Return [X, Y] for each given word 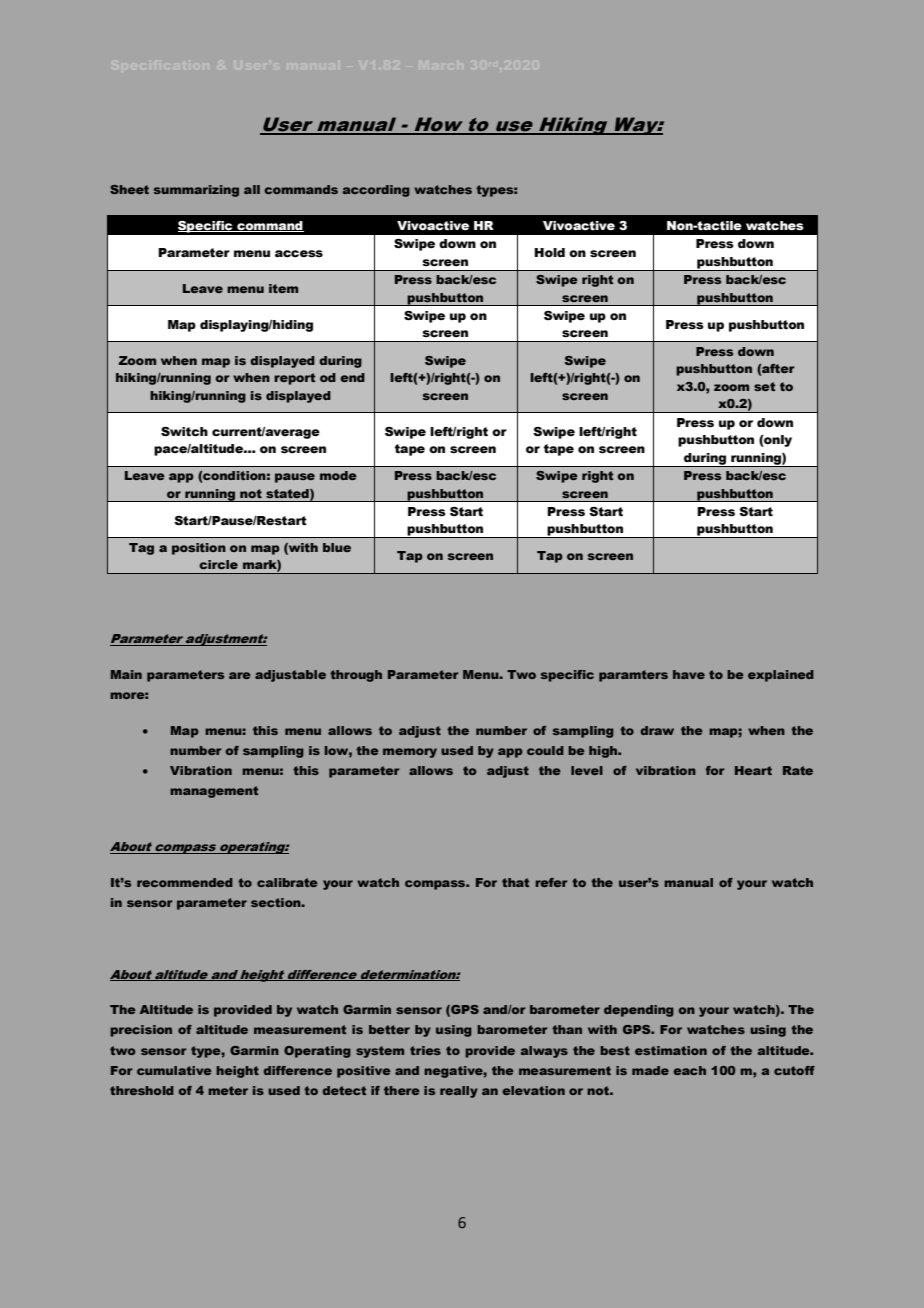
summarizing [196, 191]
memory [410, 753]
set [764, 386]
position [199, 549]
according [376, 191]
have [689, 674]
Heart [753, 770]
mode [338, 475]
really [459, 1092]
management [214, 792]
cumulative [174, 1070]
